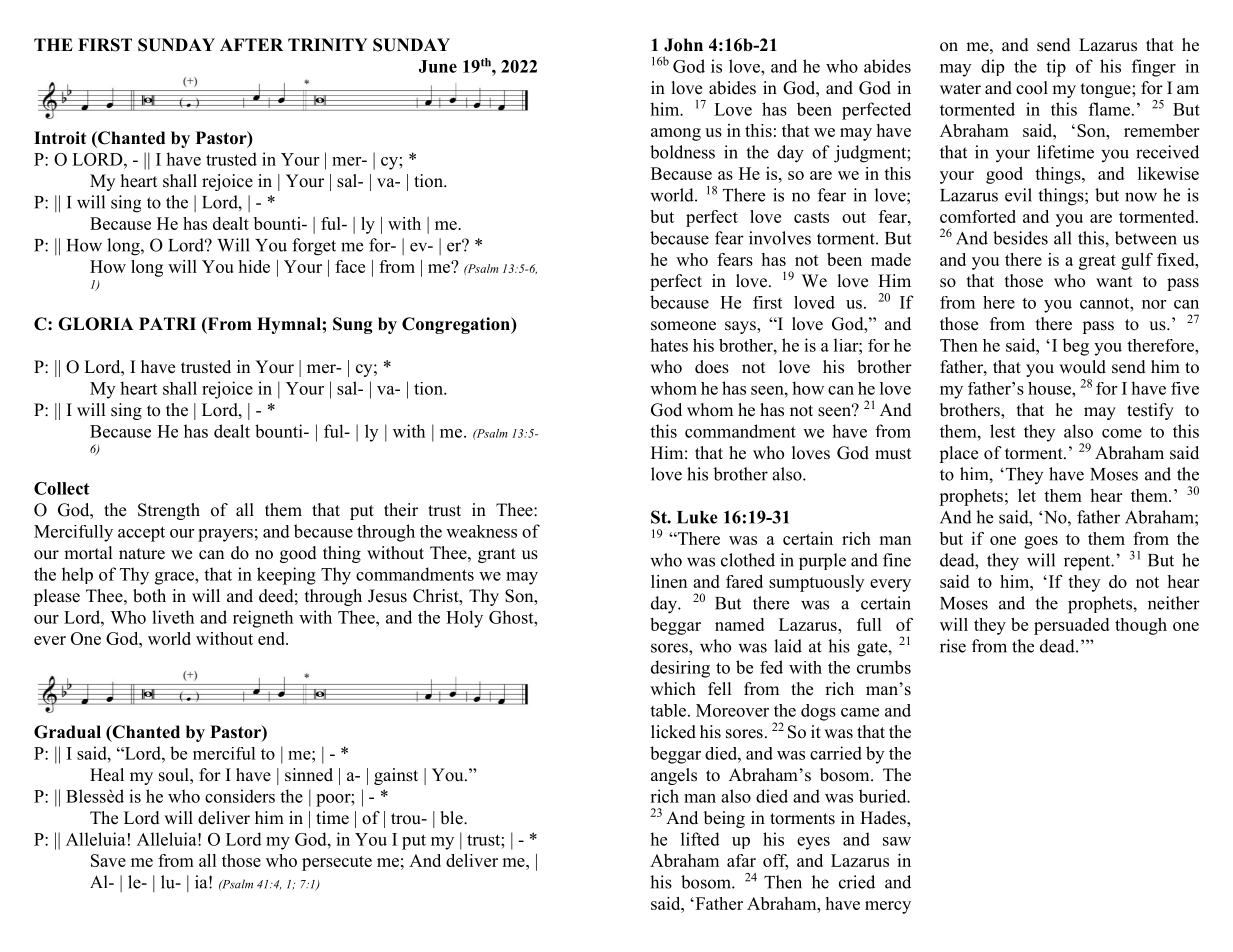 This screenshot has width=1233, height=952. What do you see at coordinates (108, 860) in the screenshot?
I see `Save` at bounding box center [108, 860].
